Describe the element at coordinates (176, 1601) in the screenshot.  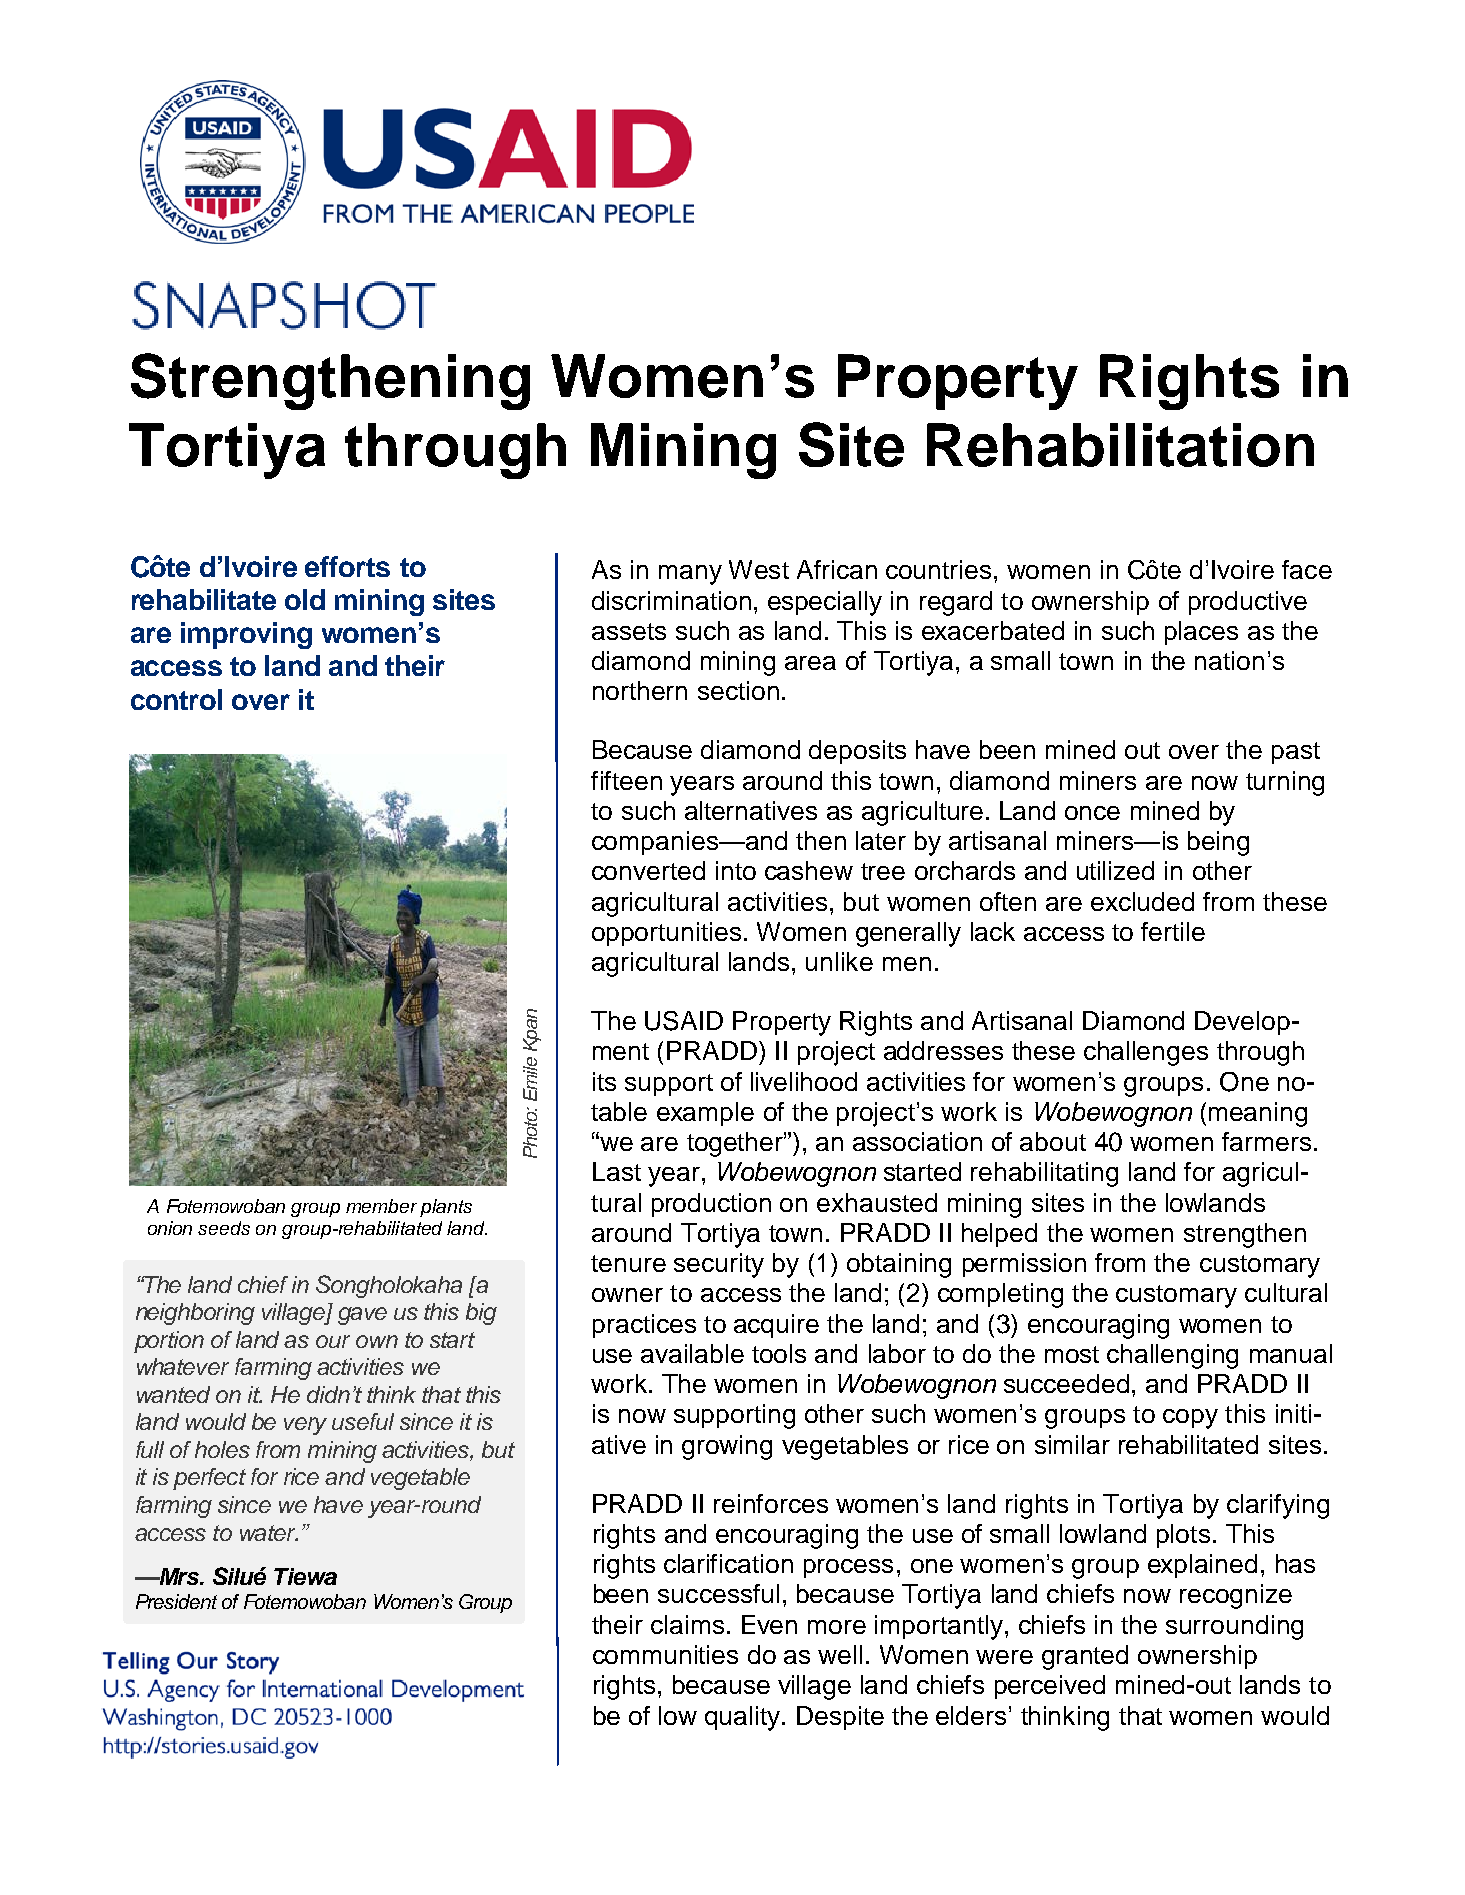
I see `President` at that location.
